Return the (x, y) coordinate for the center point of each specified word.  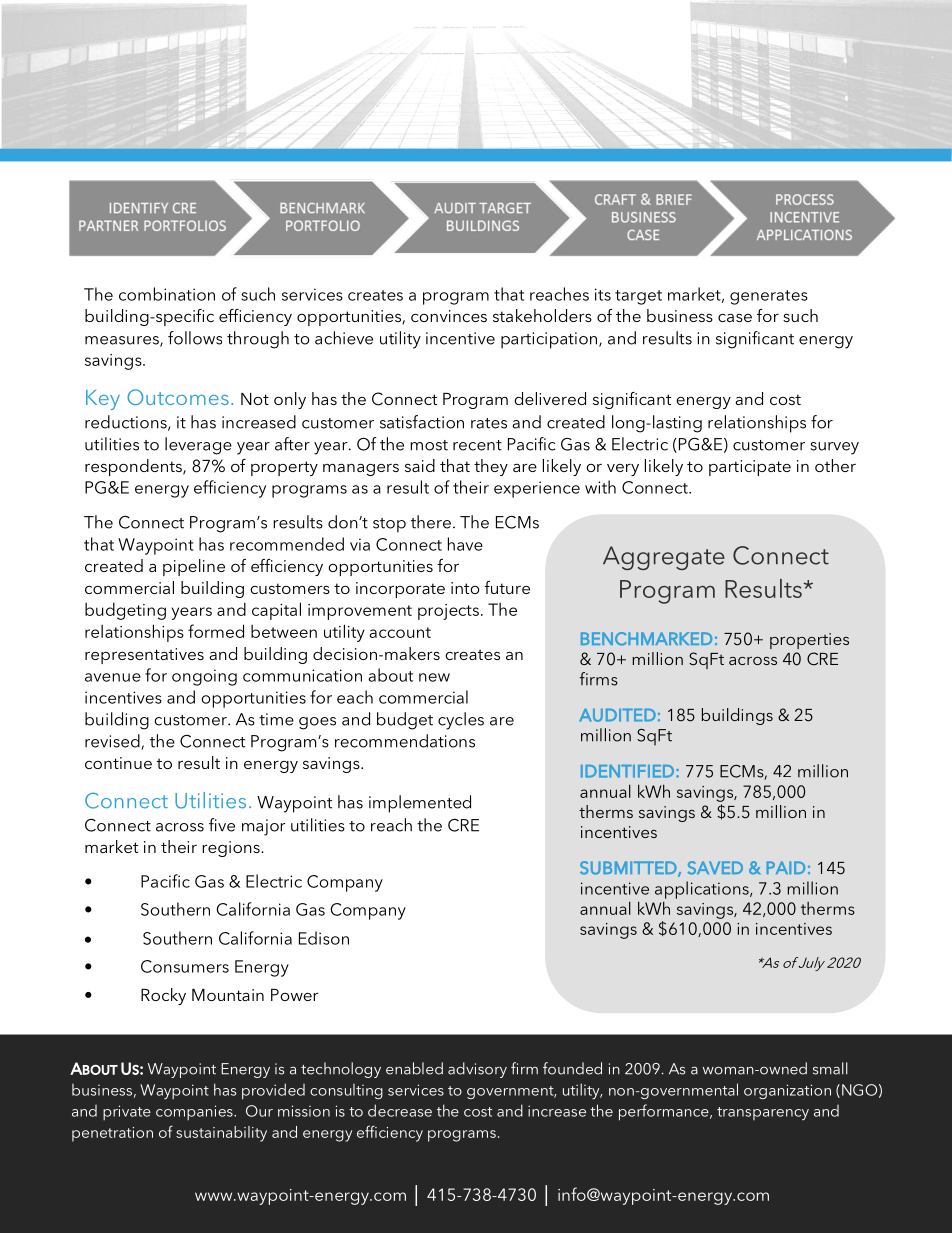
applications (703, 890)
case (735, 317)
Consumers (185, 966)
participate (750, 468)
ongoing (204, 677)
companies (195, 1112)
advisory (477, 1070)
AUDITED (617, 715)
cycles (461, 721)
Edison (324, 938)
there (431, 522)
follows (195, 338)
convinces (449, 316)
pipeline (194, 567)
